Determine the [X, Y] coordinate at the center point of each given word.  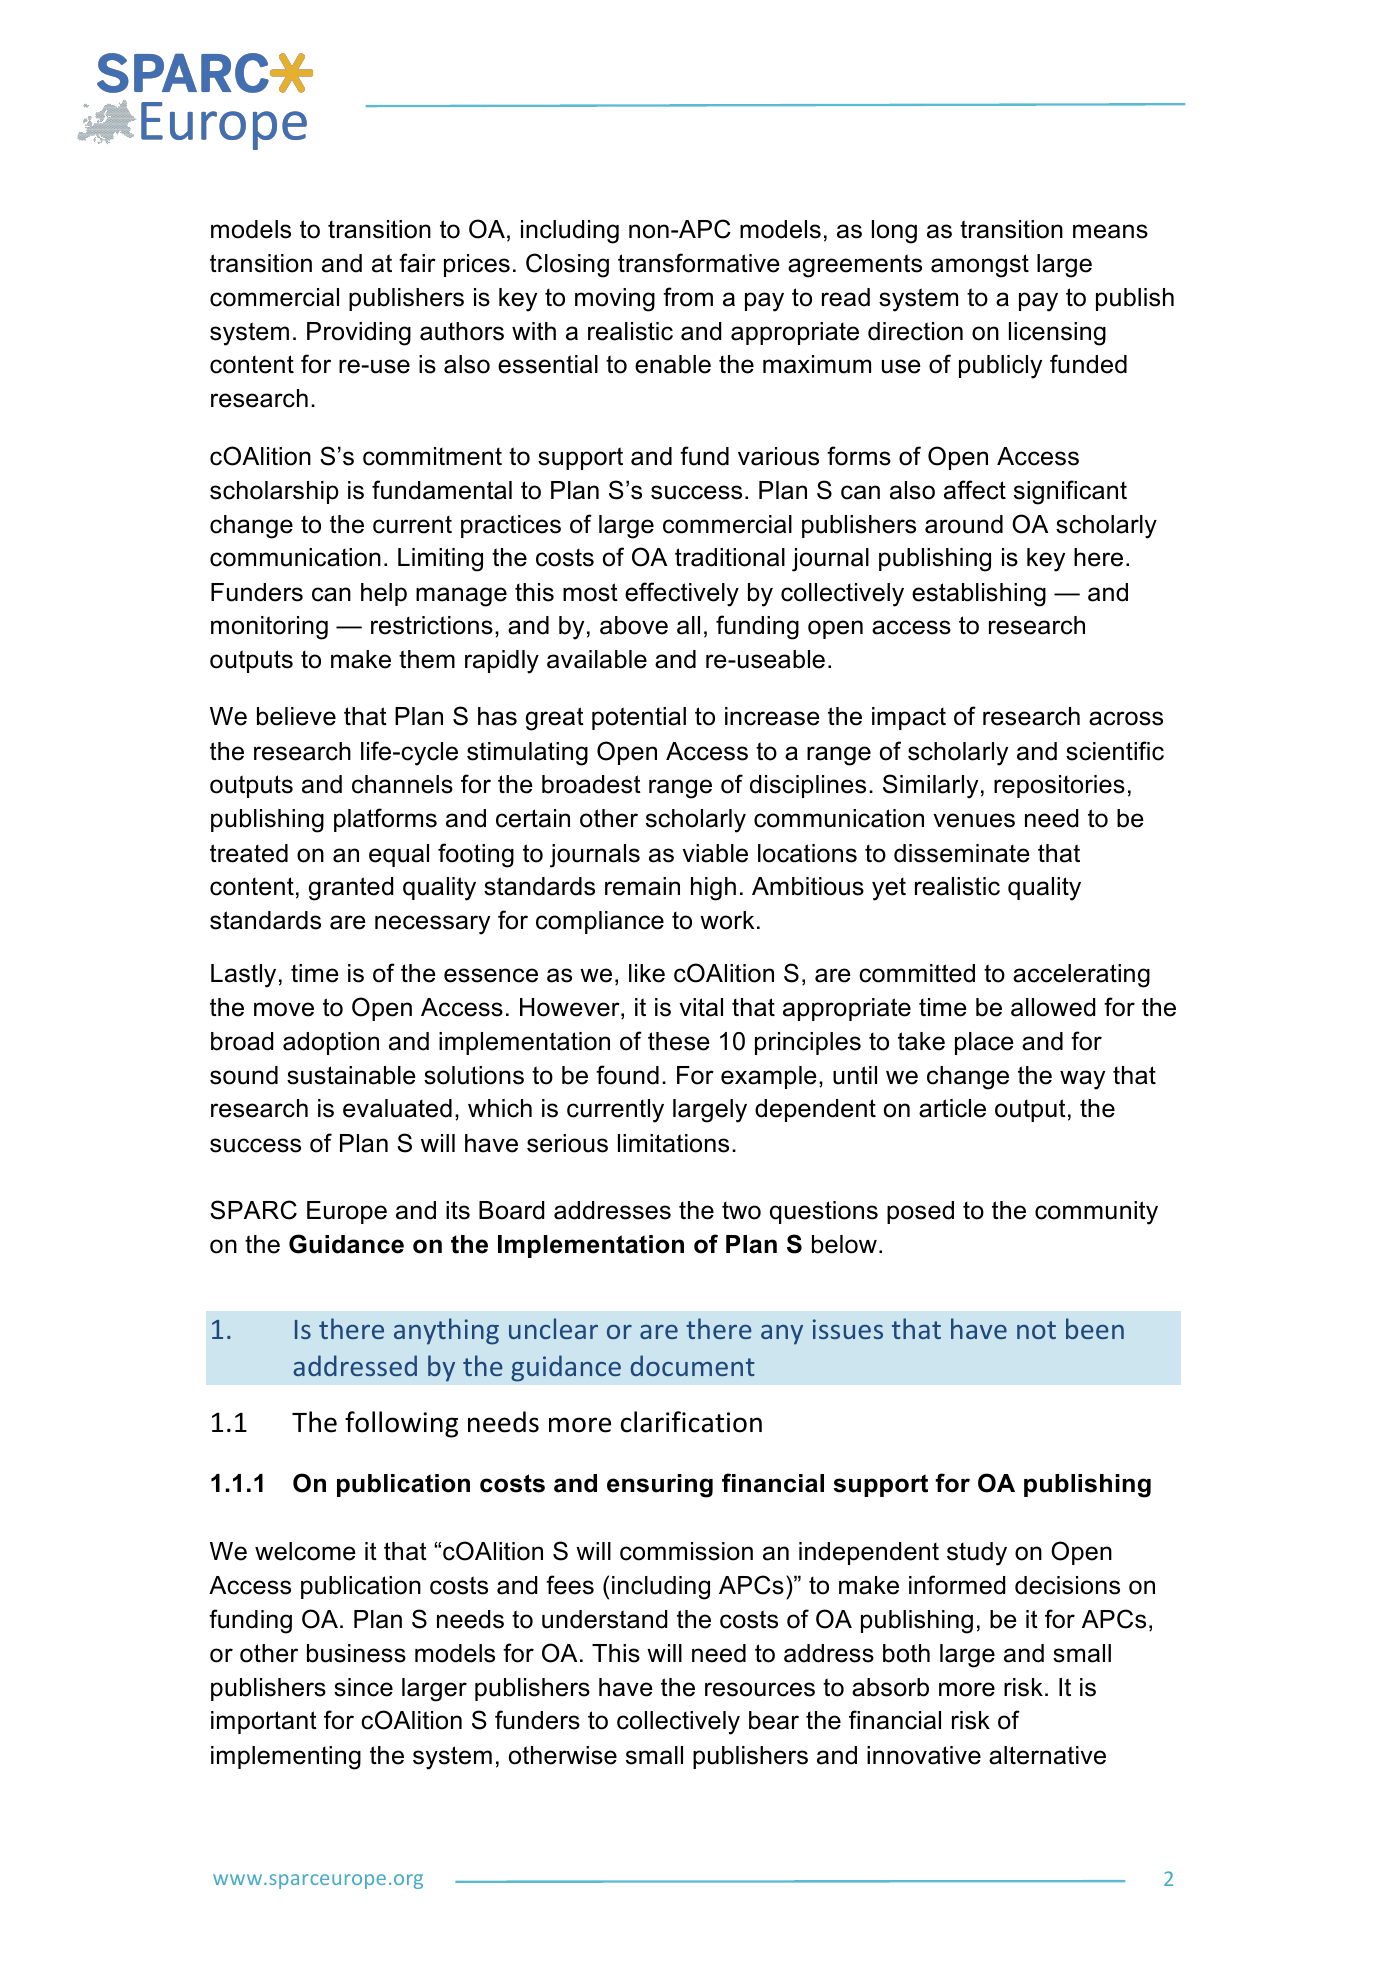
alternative [1047, 1755]
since [363, 1687]
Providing [359, 334]
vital [701, 1007]
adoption [331, 1043]
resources [760, 1689]
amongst [980, 266]
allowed [1053, 1007]
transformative [699, 263]
